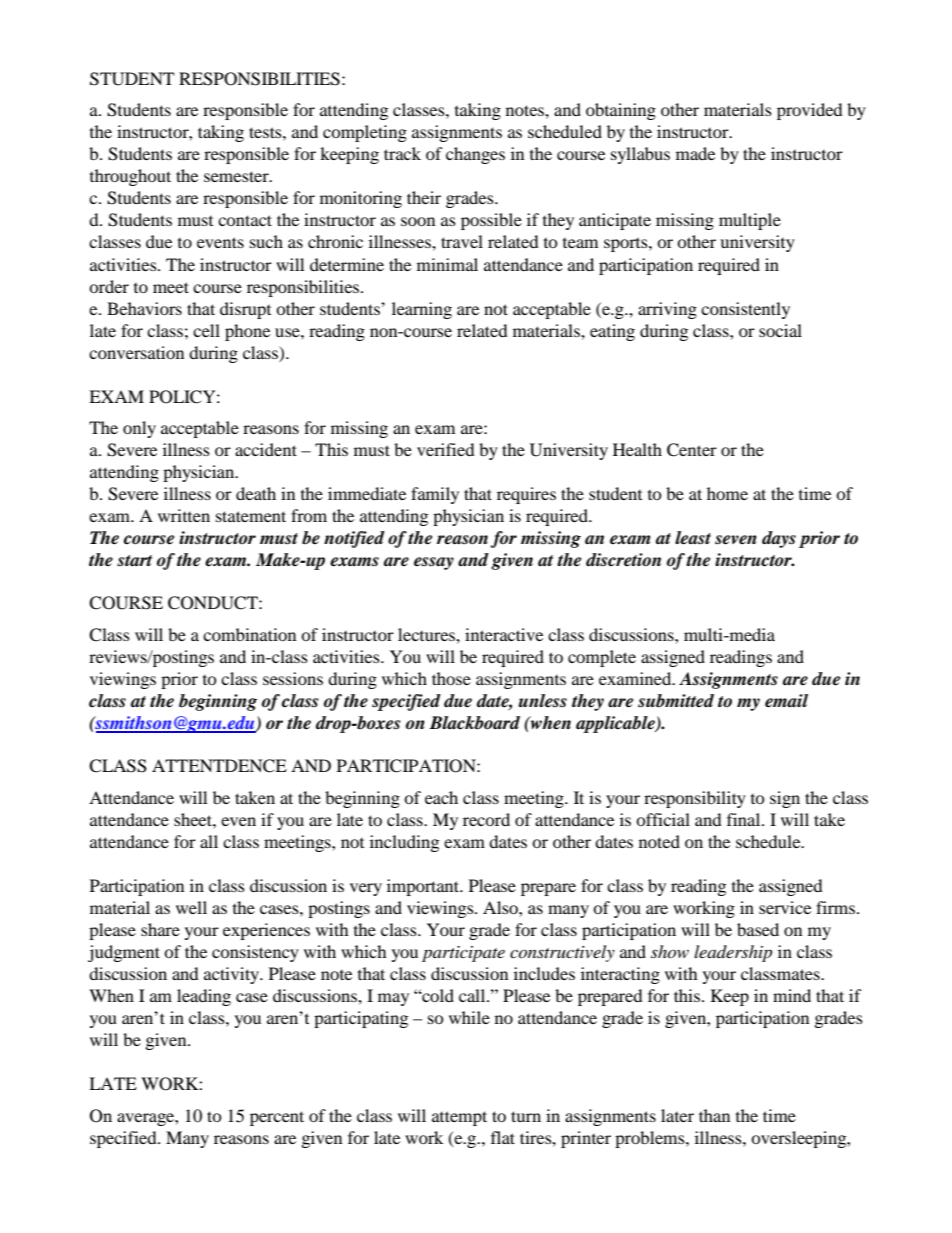 This screenshot has height=1233, width=952. Describe the element at coordinates (695, 153) in the screenshot. I see `made` at that location.
